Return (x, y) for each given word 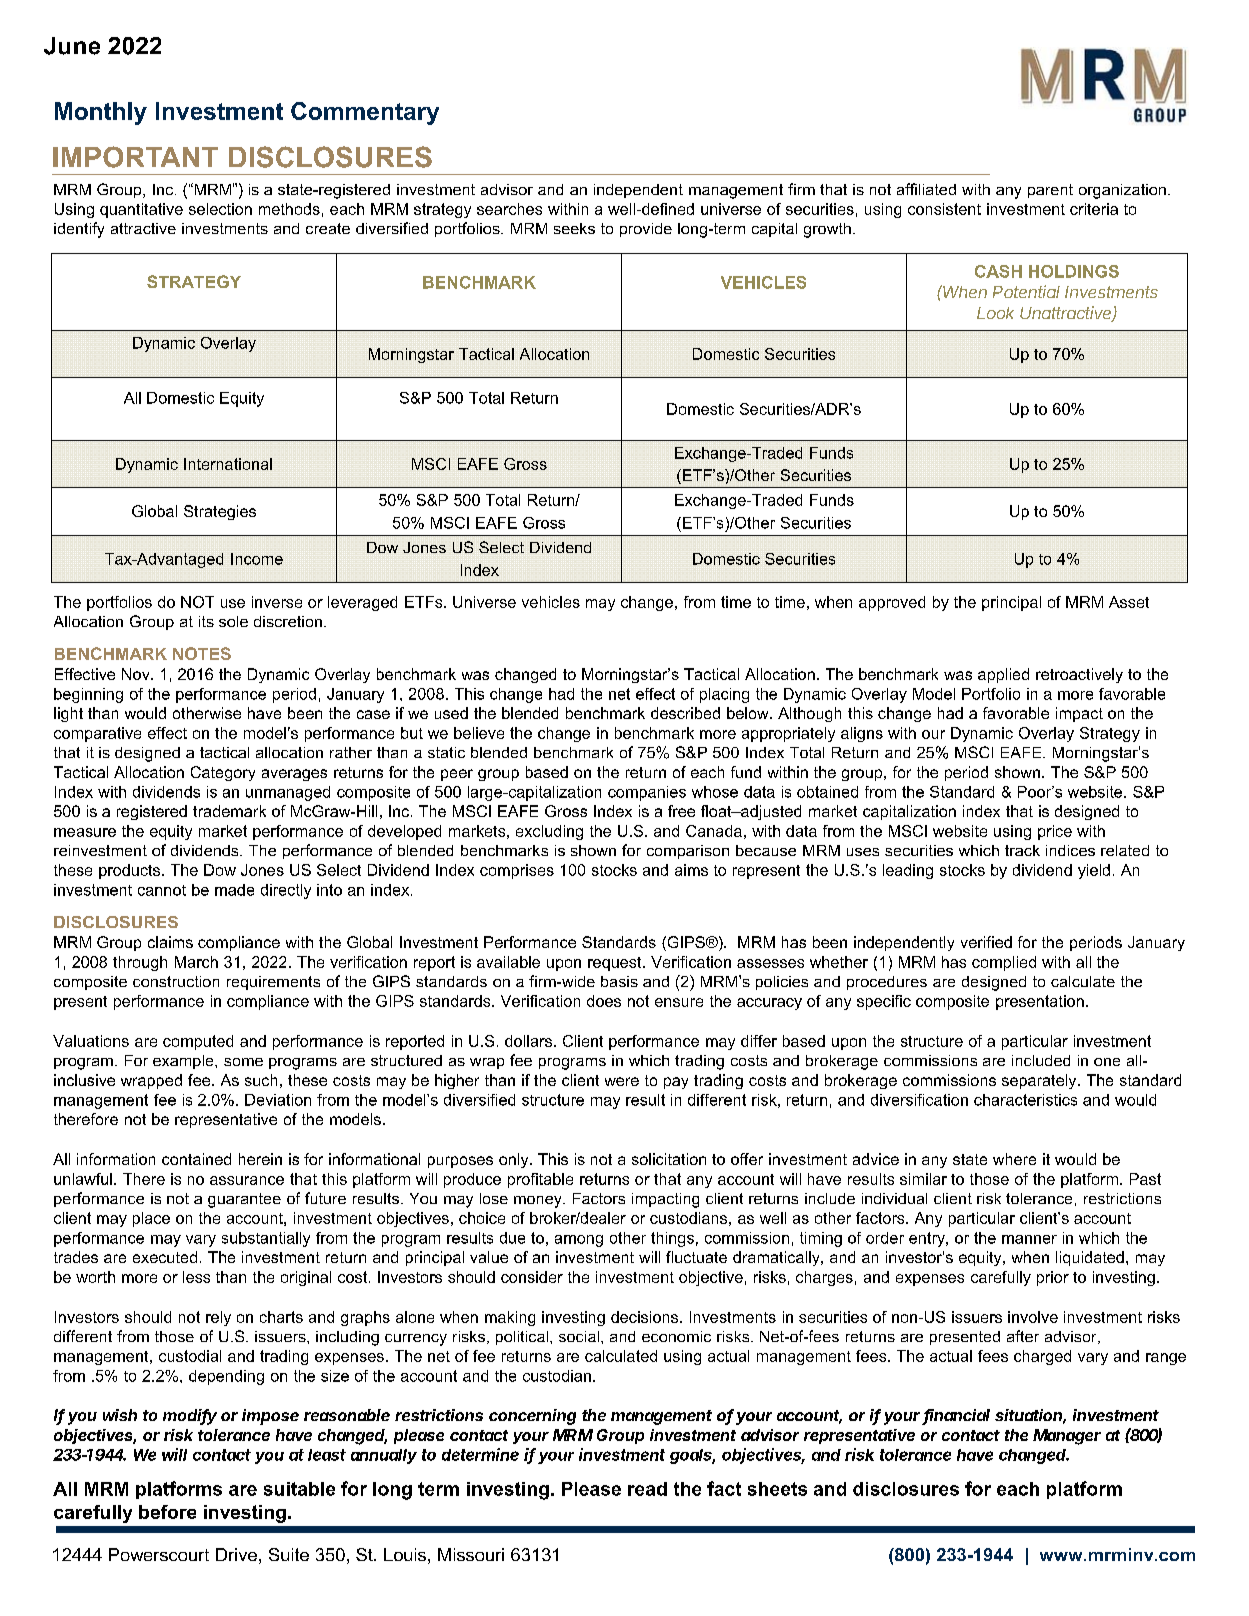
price (1055, 832)
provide (646, 230)
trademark (229, 811)
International (228, 464)
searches (509, 209)
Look (995, 313)
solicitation (669, 1159)
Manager (1067, 1437)
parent (1050, 191)
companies (647, 793)
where (1014, 1159)
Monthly (101, 113)
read (647, 1489)
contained (196, 1159)
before (167, 1512)
